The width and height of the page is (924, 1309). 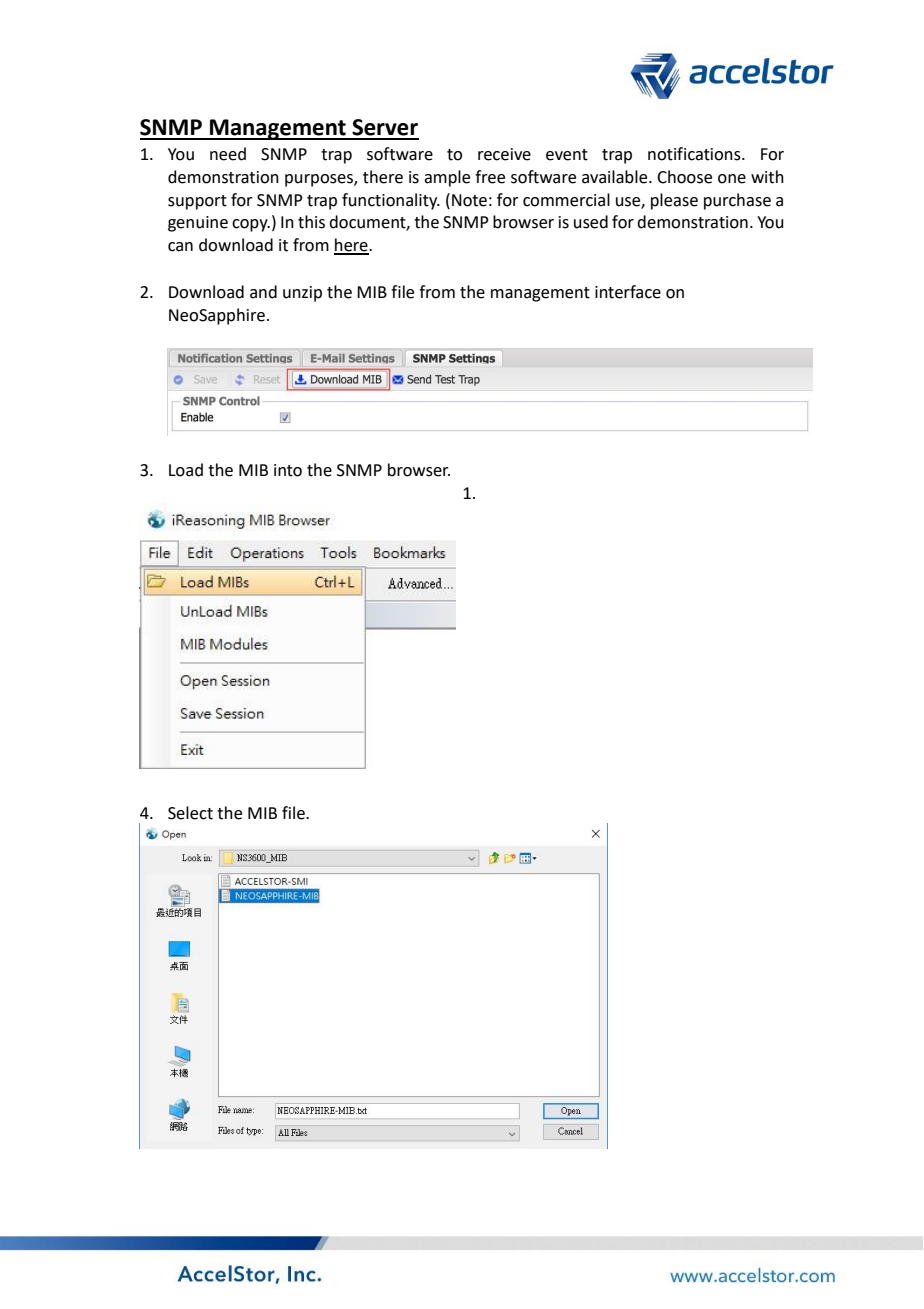 What do you see at coordinates (228, 154) in the page?
I see `need` at bounding box center [228, 154].
